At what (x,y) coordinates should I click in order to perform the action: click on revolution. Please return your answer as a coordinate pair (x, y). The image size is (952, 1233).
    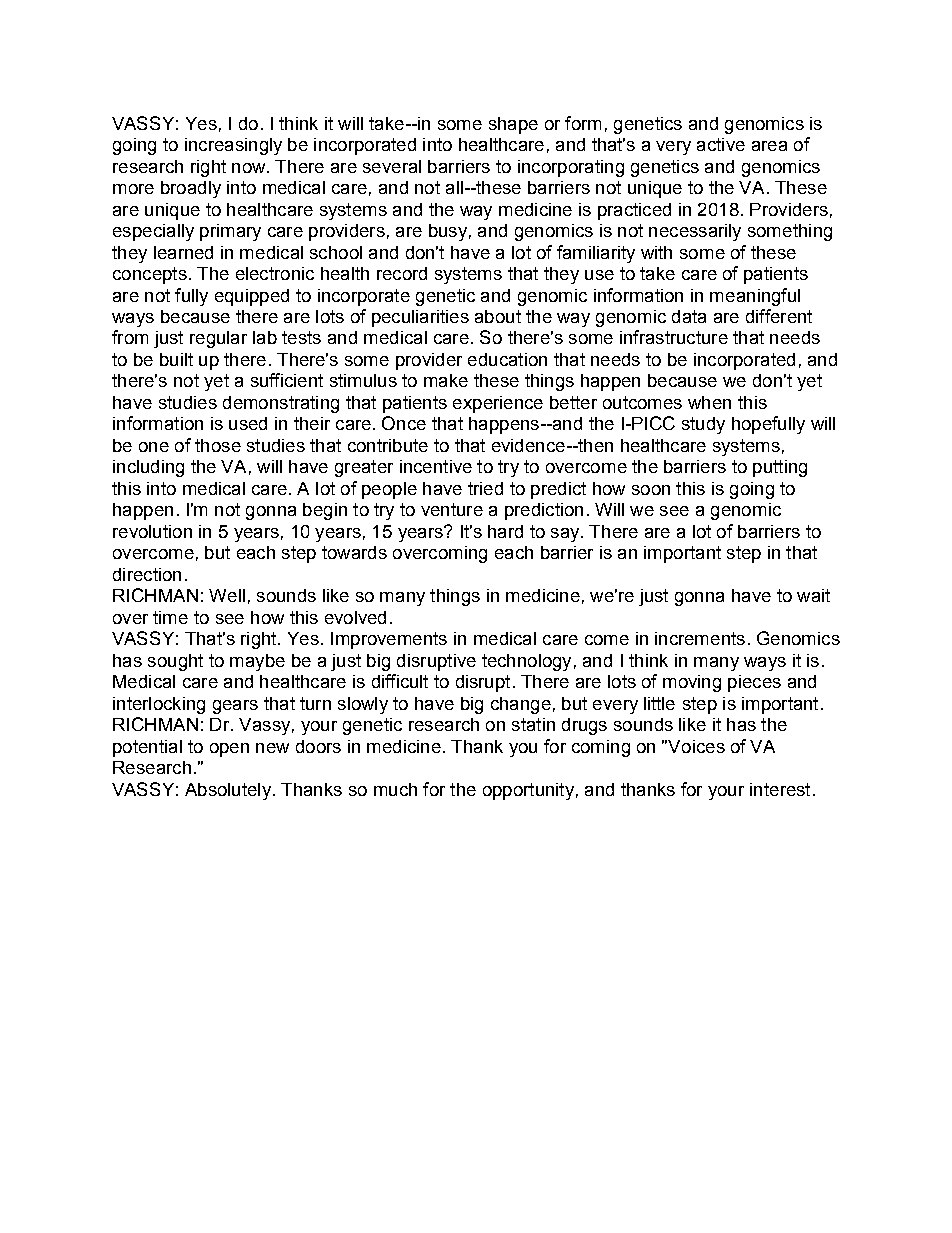
    Looking at the image, I should click on (152, 531).
